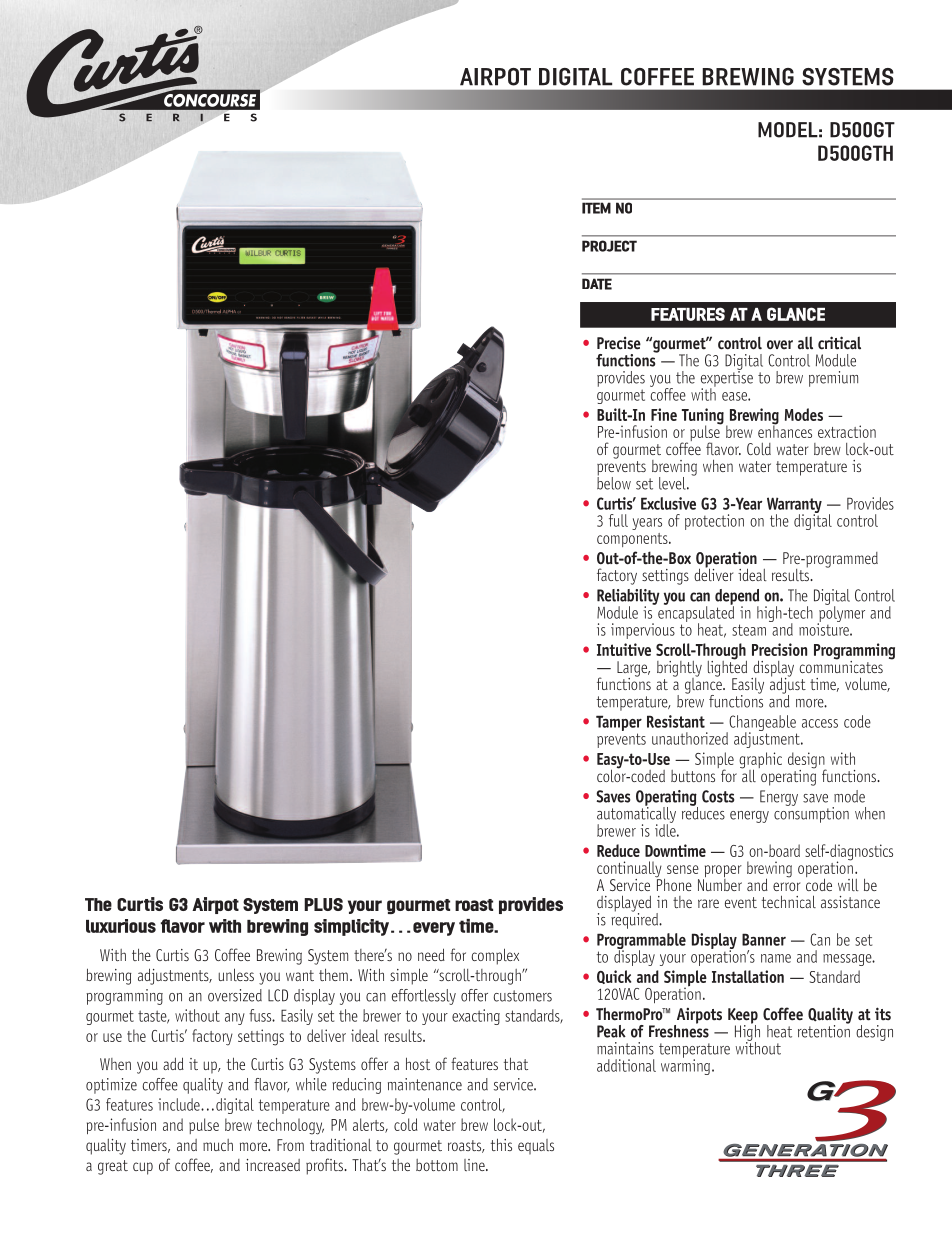 The image size is (952, 1233). What do you see at coordinates (749, 630) in the screenshot?
I see `steam` at bounding box center [749, 630].
